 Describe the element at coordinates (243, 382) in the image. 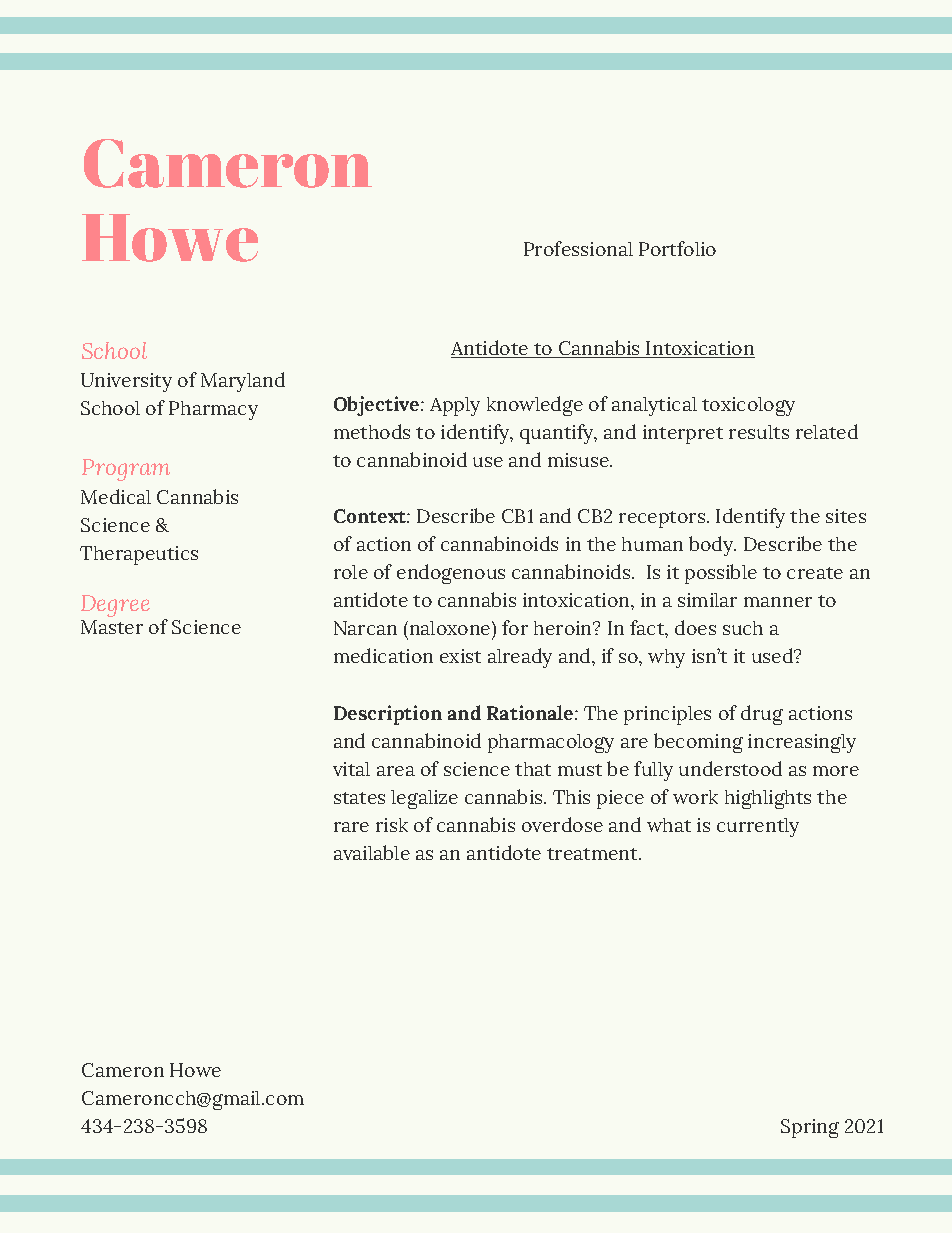

I see `Maryland` at that location.
